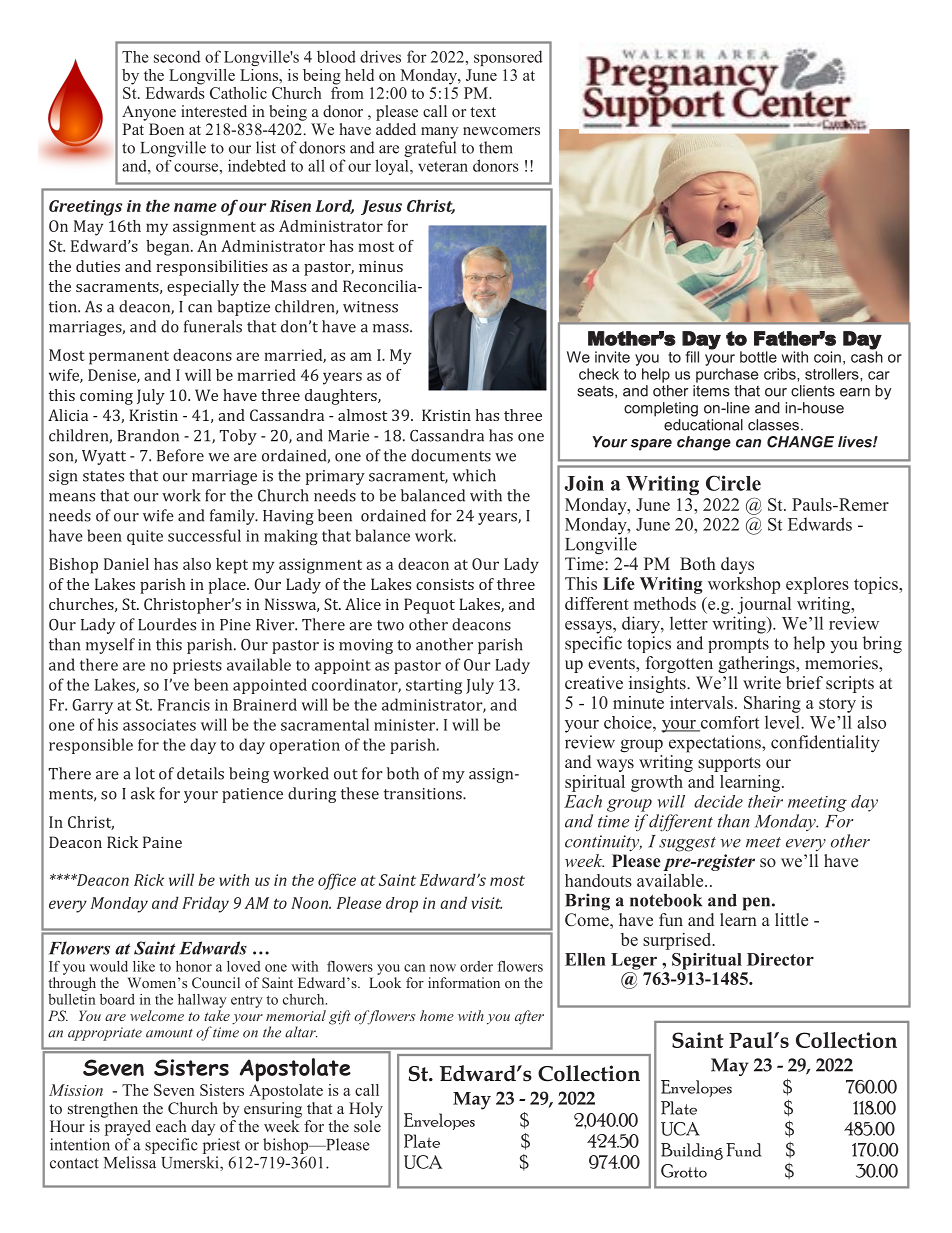  Describe the element at coordinates (367, 1126) in the page. I see `sole` at that location.
